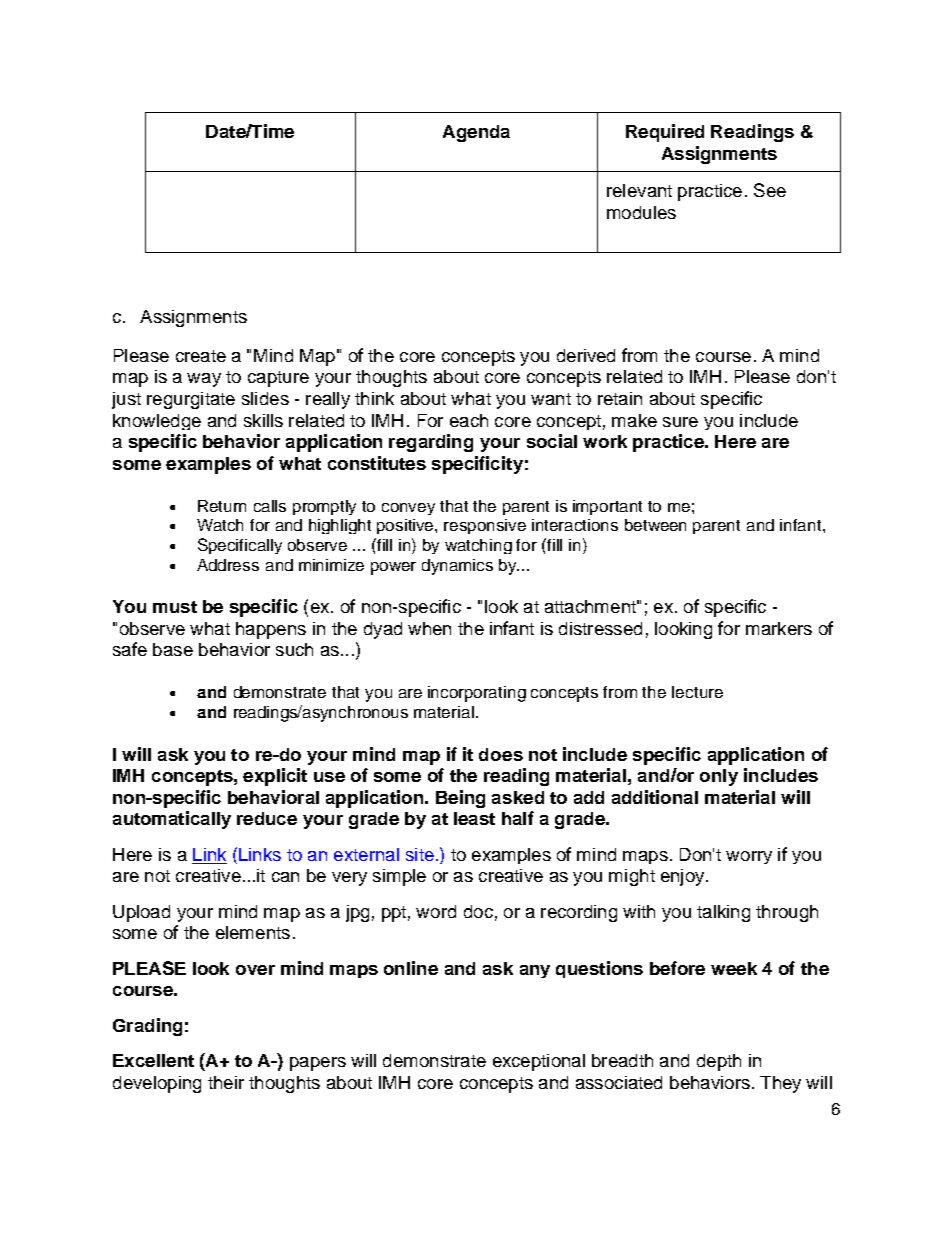  What do you see at coordinates (429, 628) in the document?
I see `when` at bounding box center [429, 628].
